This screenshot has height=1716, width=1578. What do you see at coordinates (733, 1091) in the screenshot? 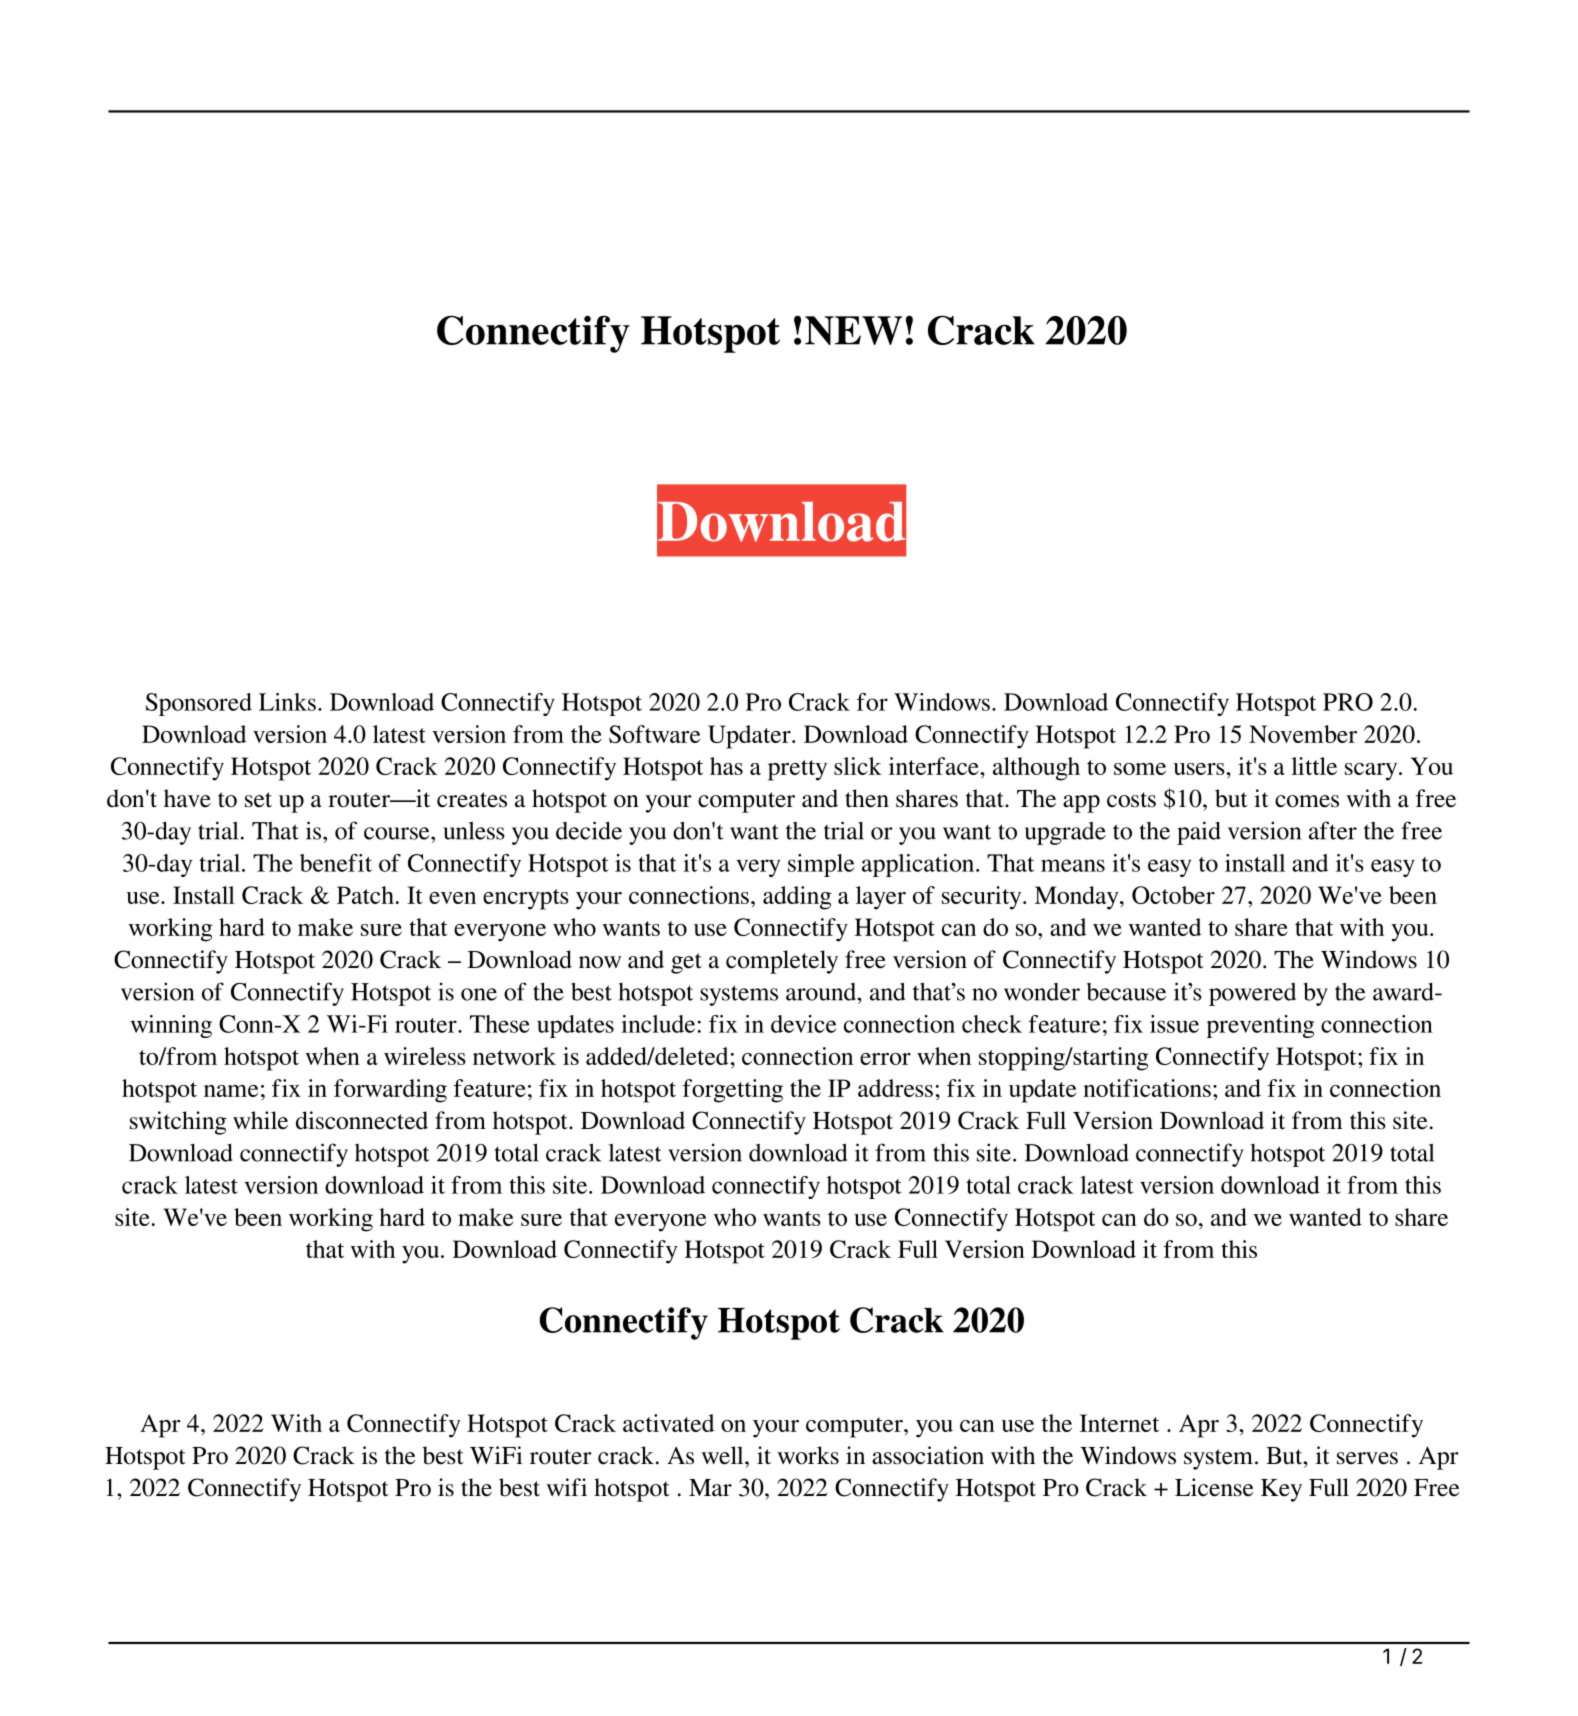
I see `forgetting` at bounding box center [733, 1091].
